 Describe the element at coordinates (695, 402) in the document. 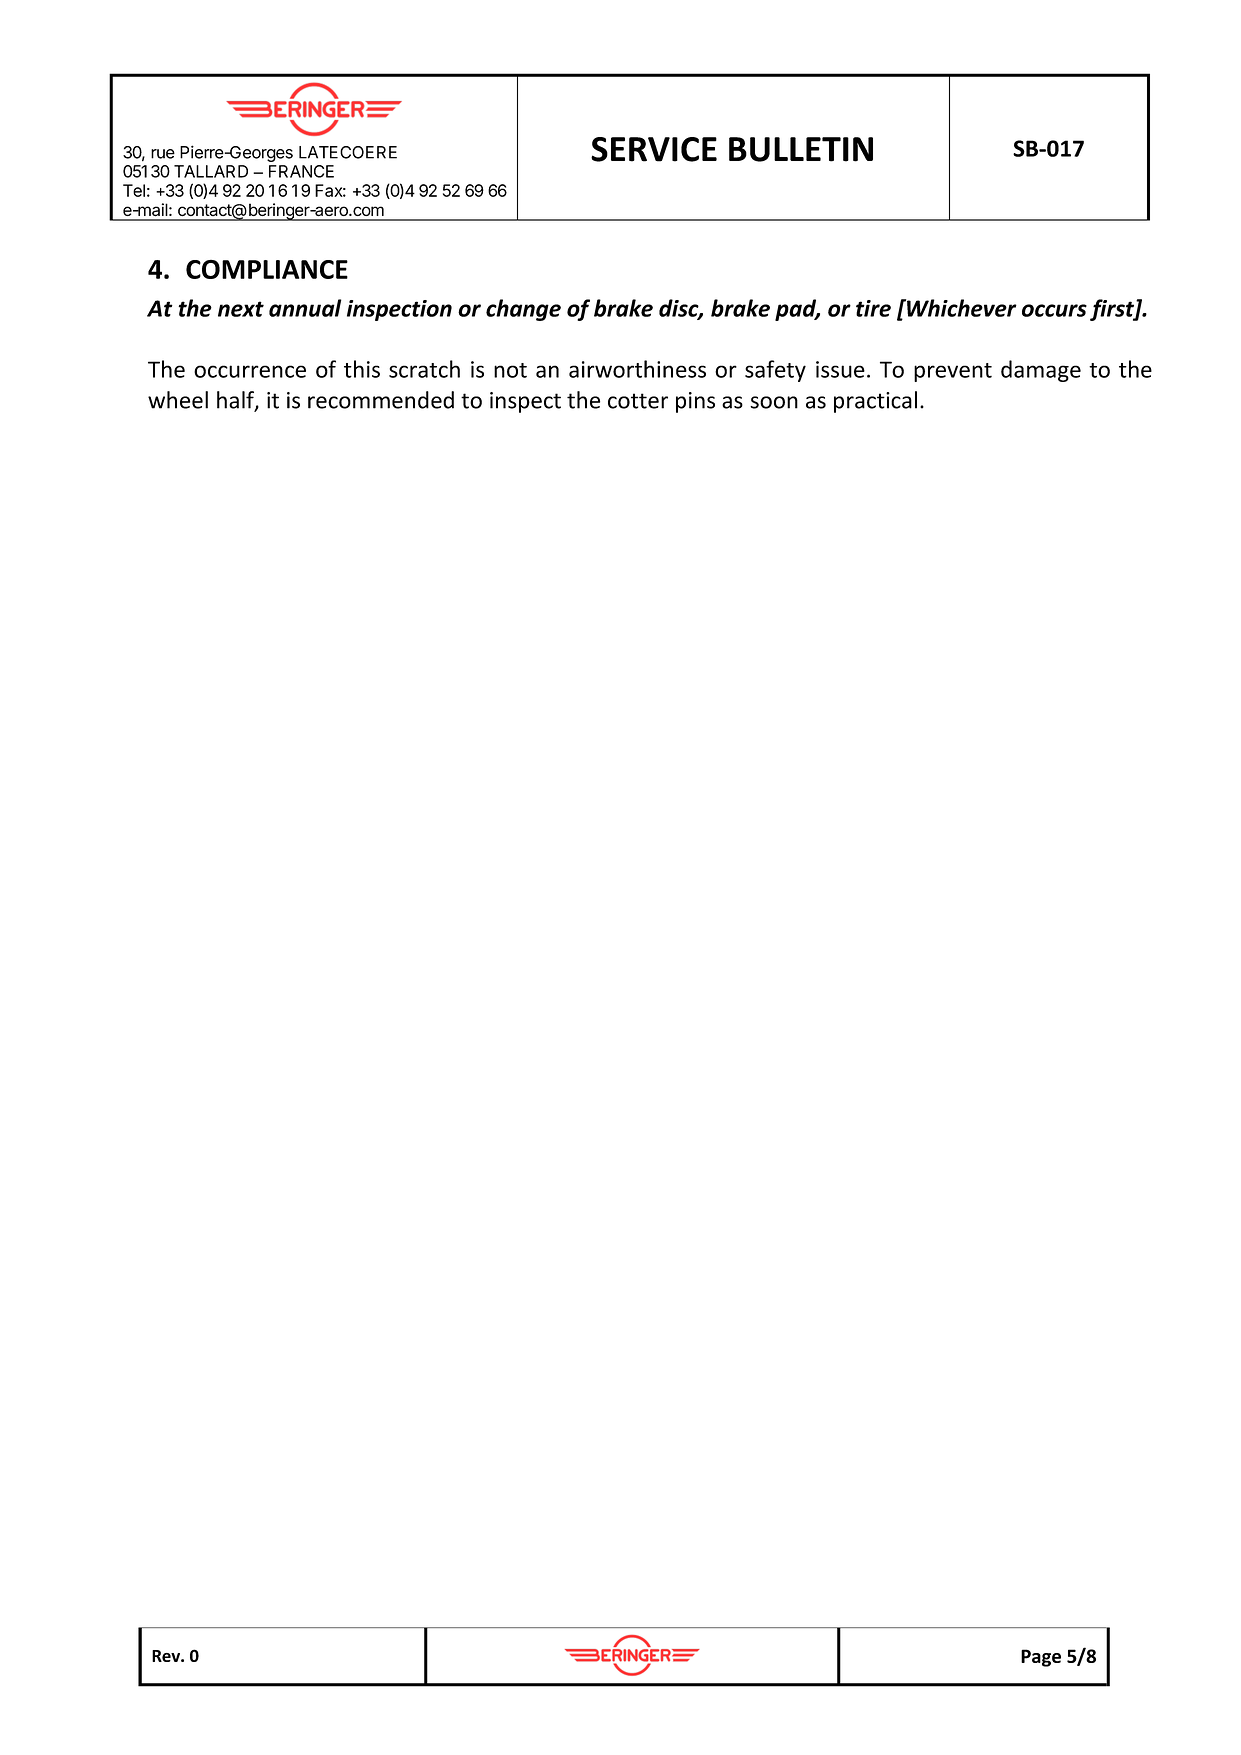

I see `pins` at that location.
